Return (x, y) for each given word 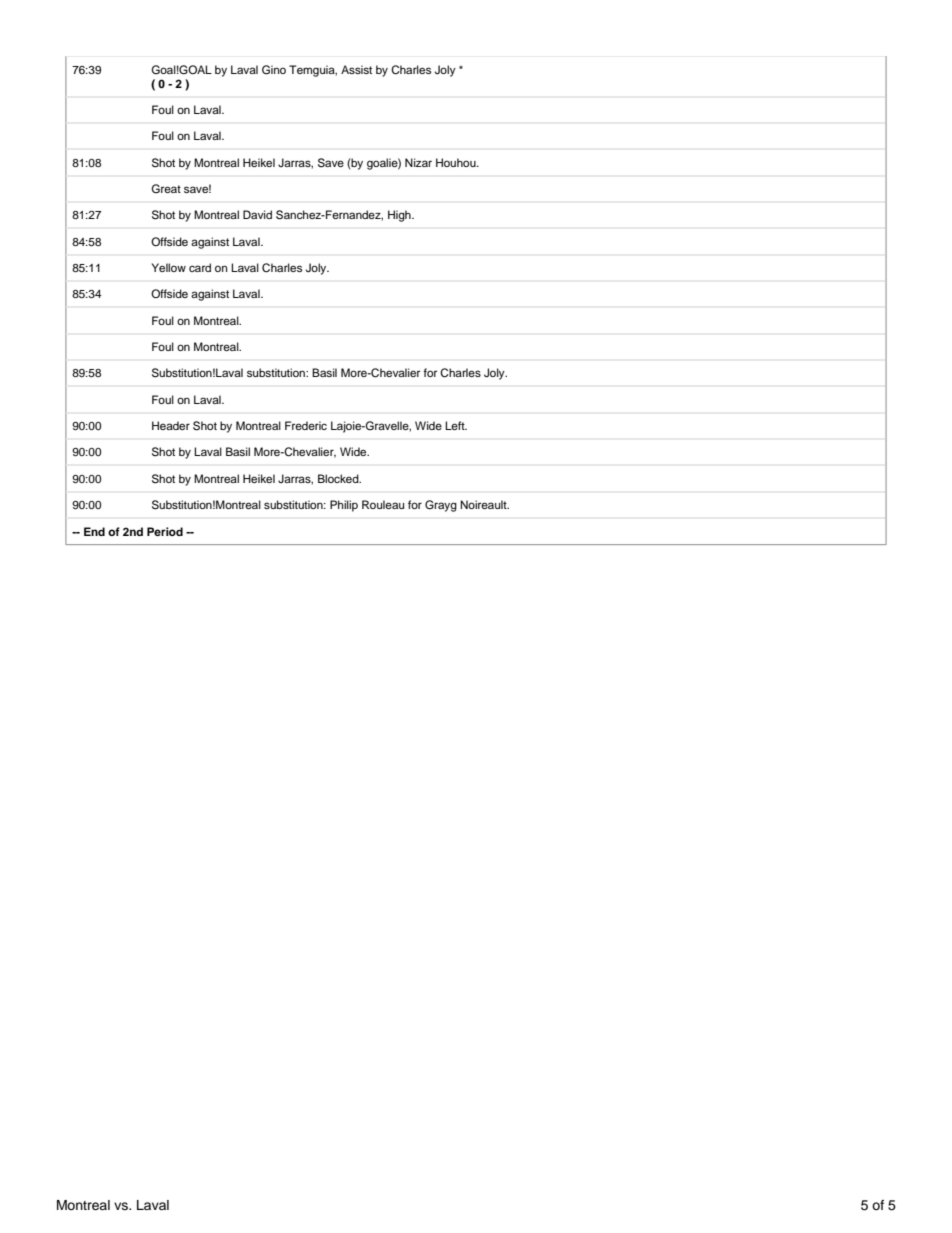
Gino (274, 70)
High (400, 216)
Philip (344, 506)
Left (456, 425)
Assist (356, 69)
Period (165, 531)
